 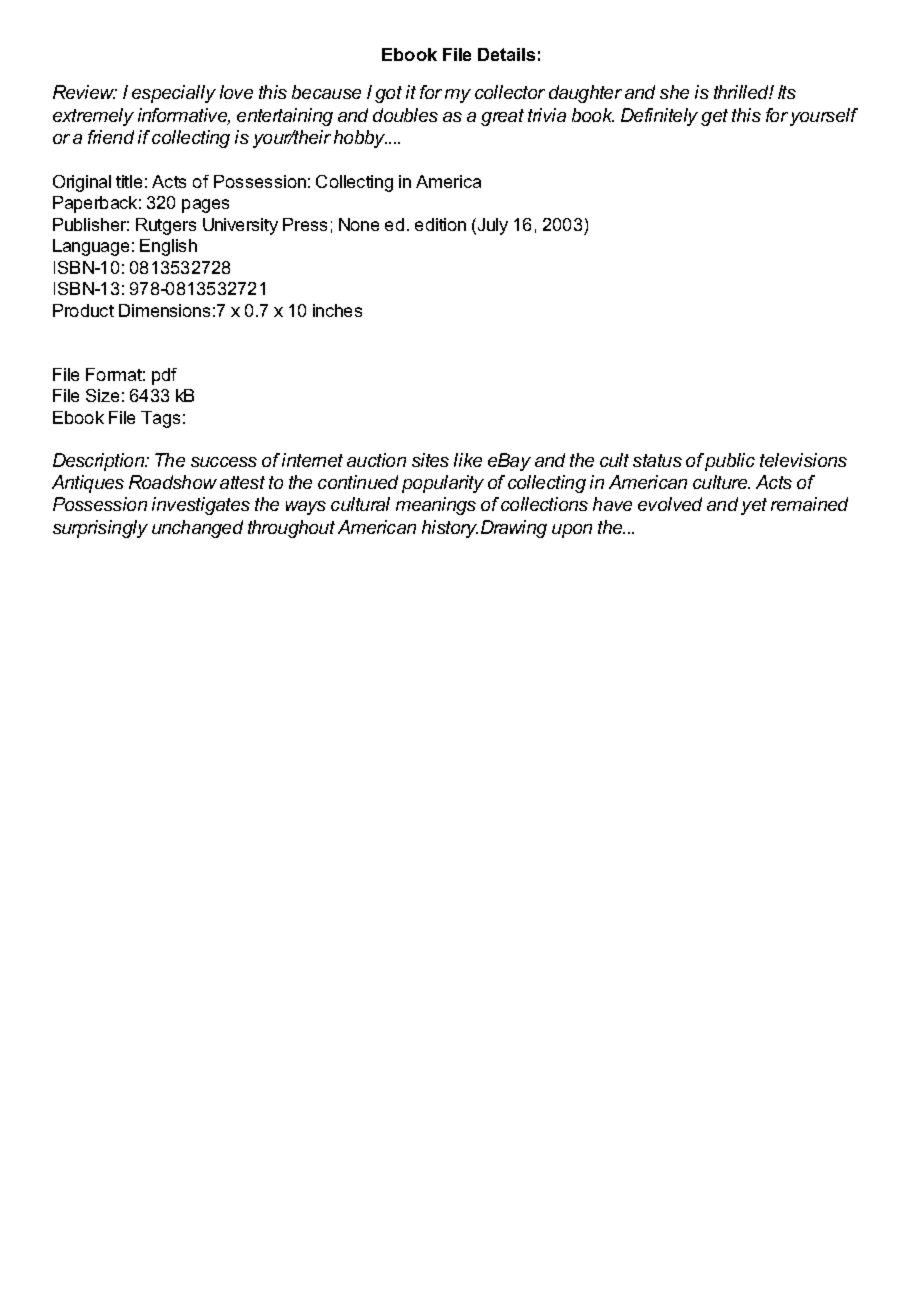 I want to click on July, so click(x=491, y=226).
